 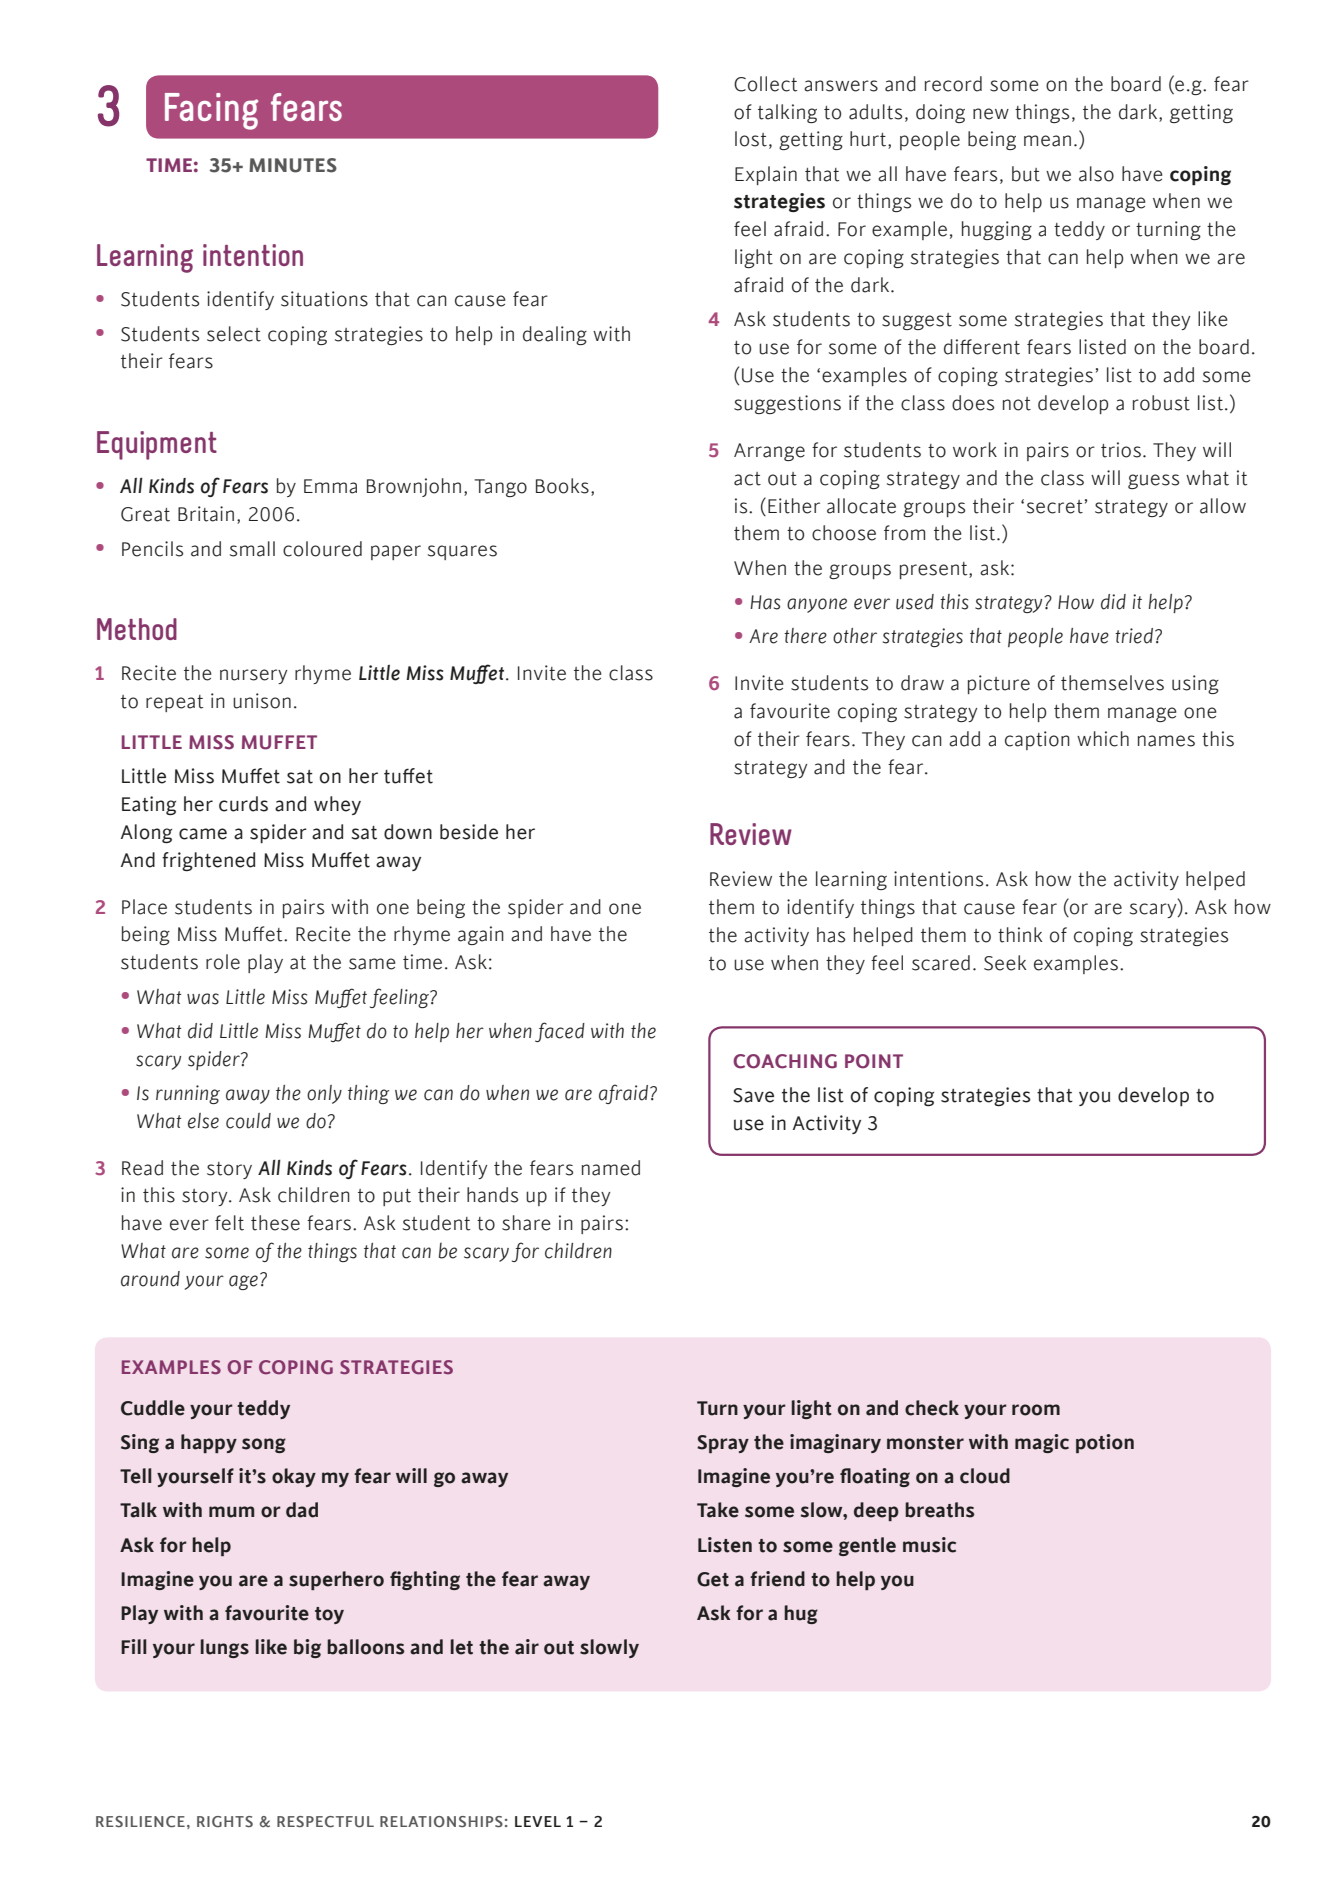 What do you see at coordinates (560, 1032) in the screenshot?
I see `faced` at bounding box center [560, 1032].
